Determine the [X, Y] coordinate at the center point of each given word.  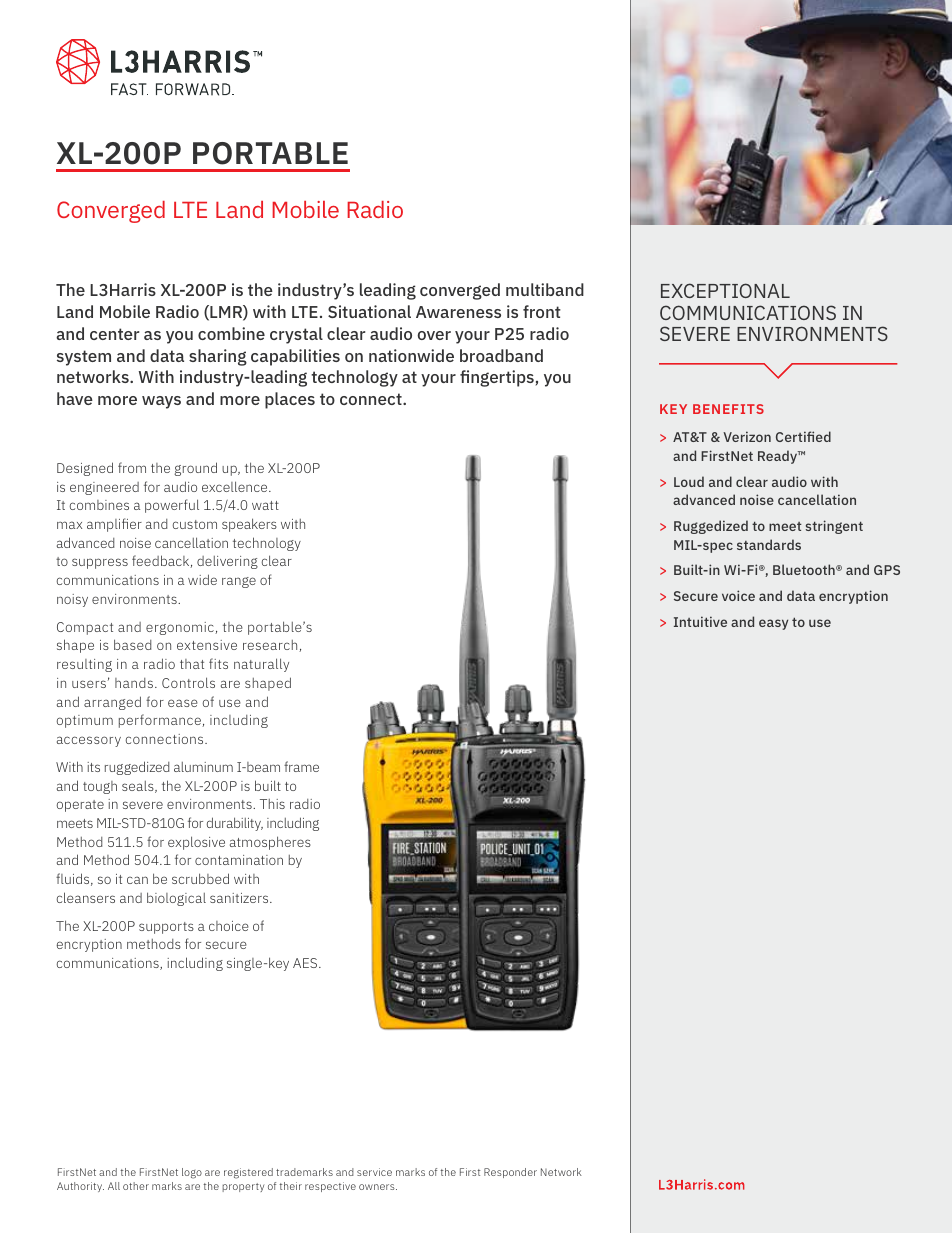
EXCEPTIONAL [725, 290]
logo [192, 1173]
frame [301, 766]
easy [773, 624]
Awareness [458, 312]
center [114, 334]
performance [161, 721]
